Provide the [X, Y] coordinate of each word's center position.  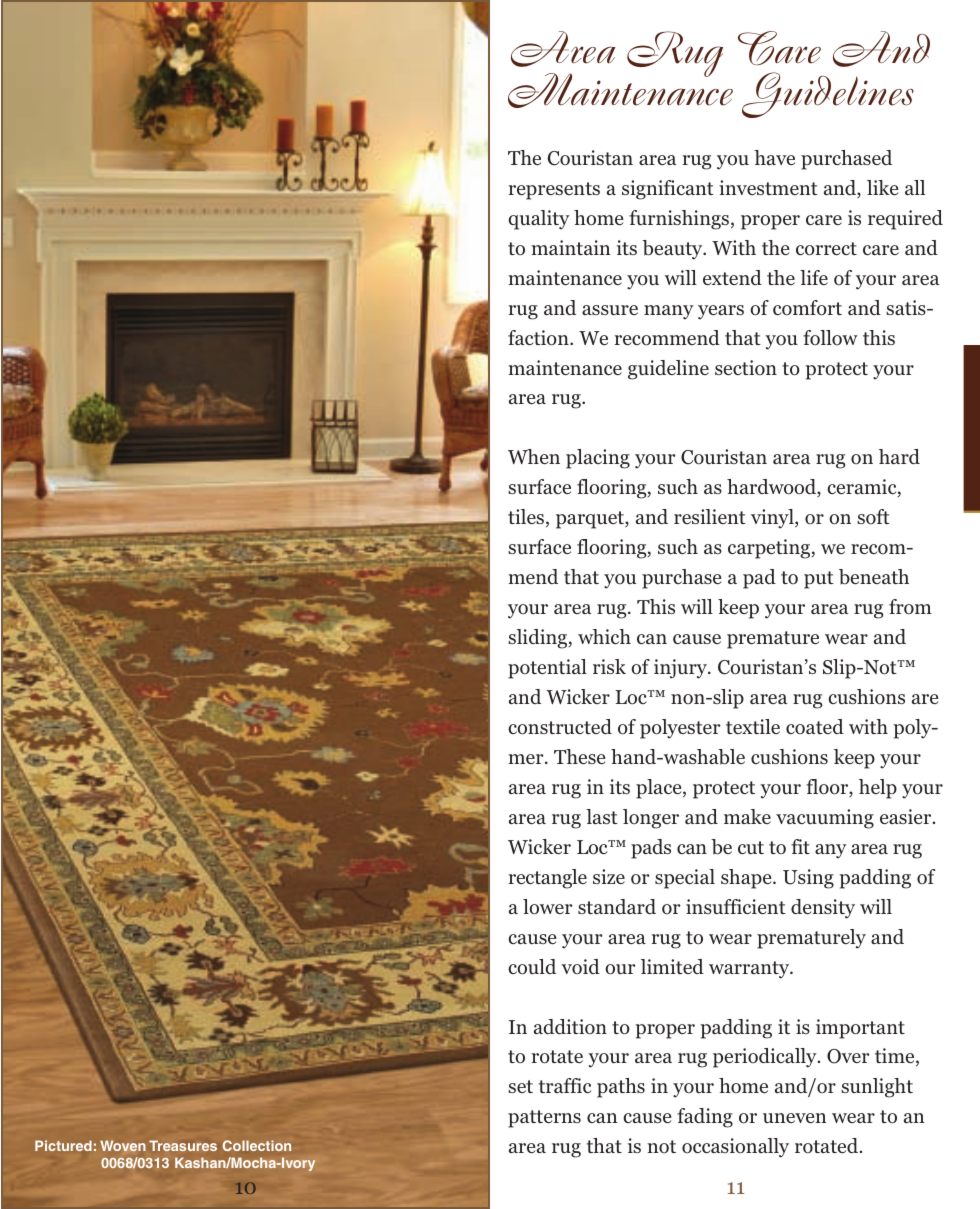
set [520, 1086]
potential [547, 669]
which [604, 636]
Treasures [183, 1145]
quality [539, 220]
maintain [571, 247]
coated [815, 726]
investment [768, 187]
